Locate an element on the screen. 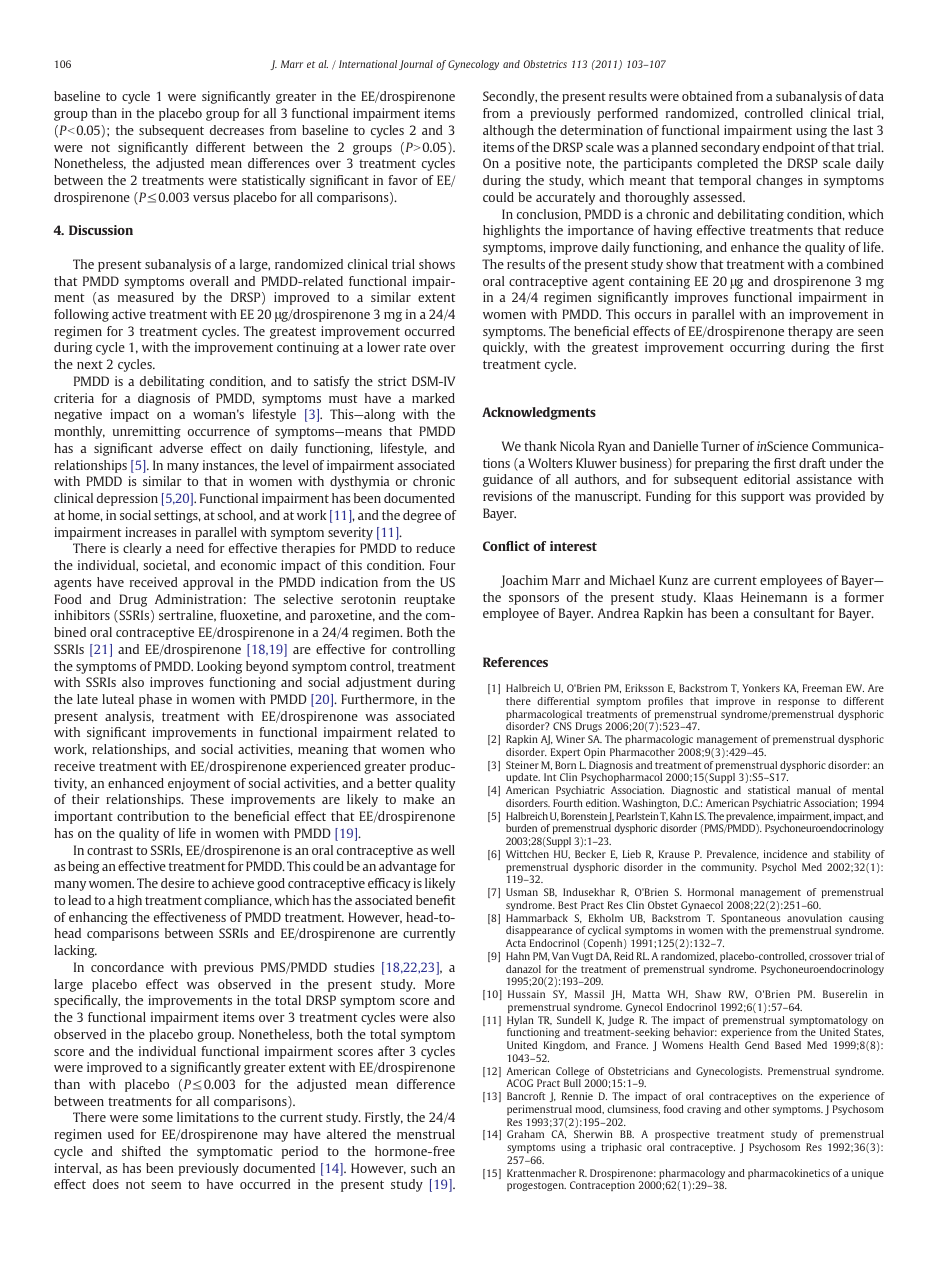 The width and height of the screenshot is (952, 1270). decreases is located at coordinates (237, 130).
